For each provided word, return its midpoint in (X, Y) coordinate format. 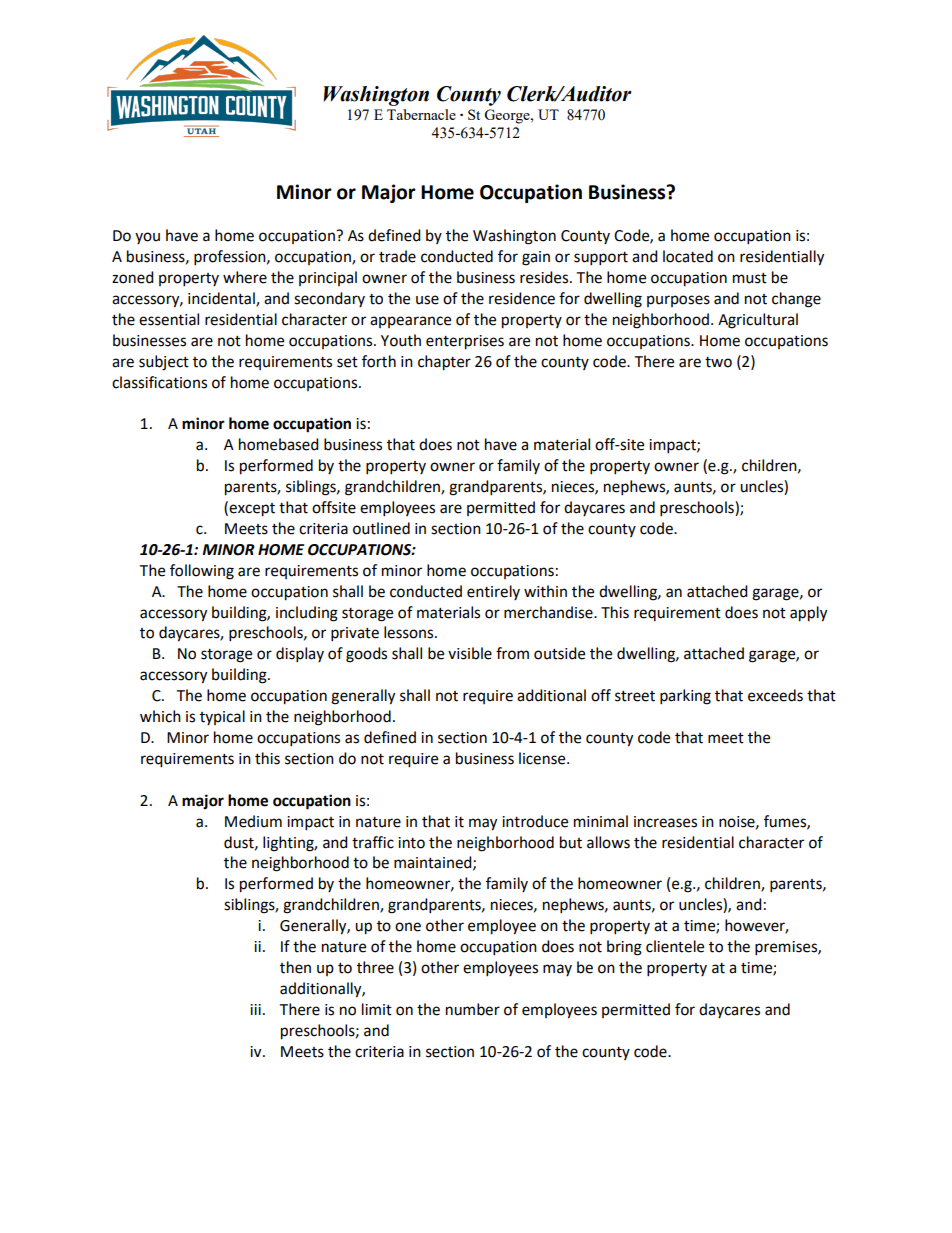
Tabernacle (421, 114)
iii (255, 1009)
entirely (493, 592)
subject (164, 363)
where (245, 277)
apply (808, 614)
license (543, 758)
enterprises (465, 342)
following (202, 572)
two (718, 362)
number (473, 1009)
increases (665, 822)
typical (222, 717)
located (688, 256)
